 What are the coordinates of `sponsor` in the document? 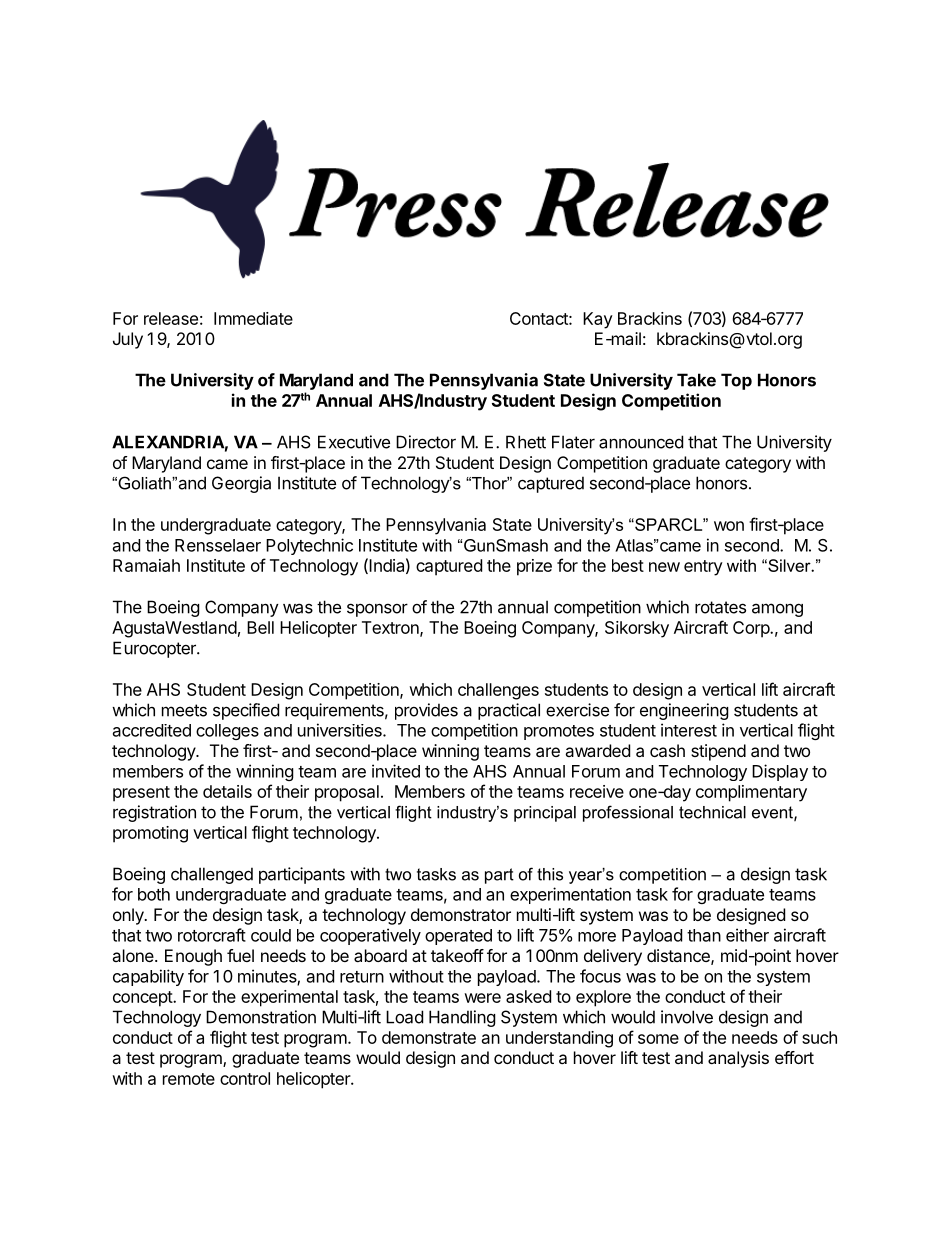 It's located at (377, 610).
